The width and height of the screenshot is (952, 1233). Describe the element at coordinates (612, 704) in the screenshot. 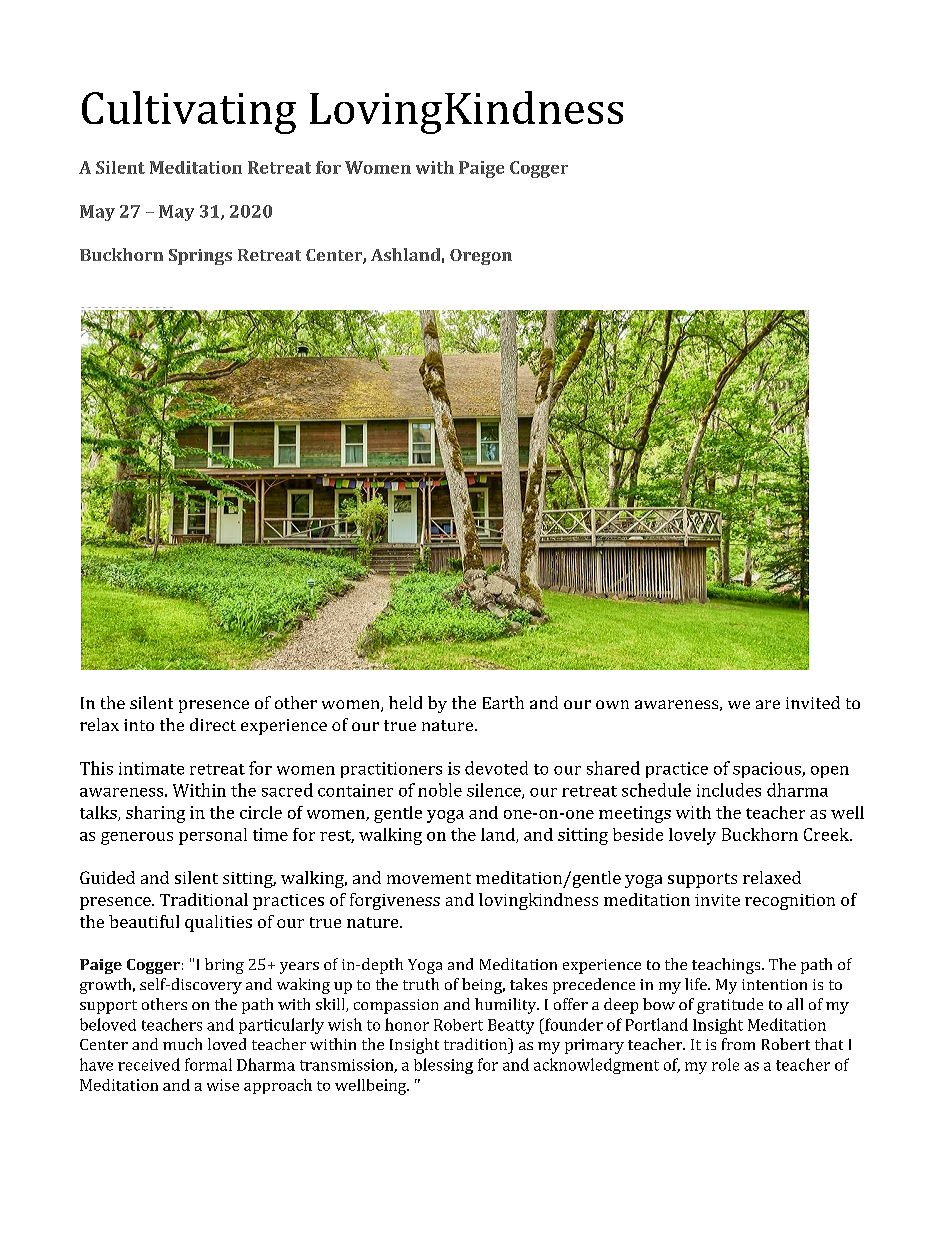

I see `own` at that location.
